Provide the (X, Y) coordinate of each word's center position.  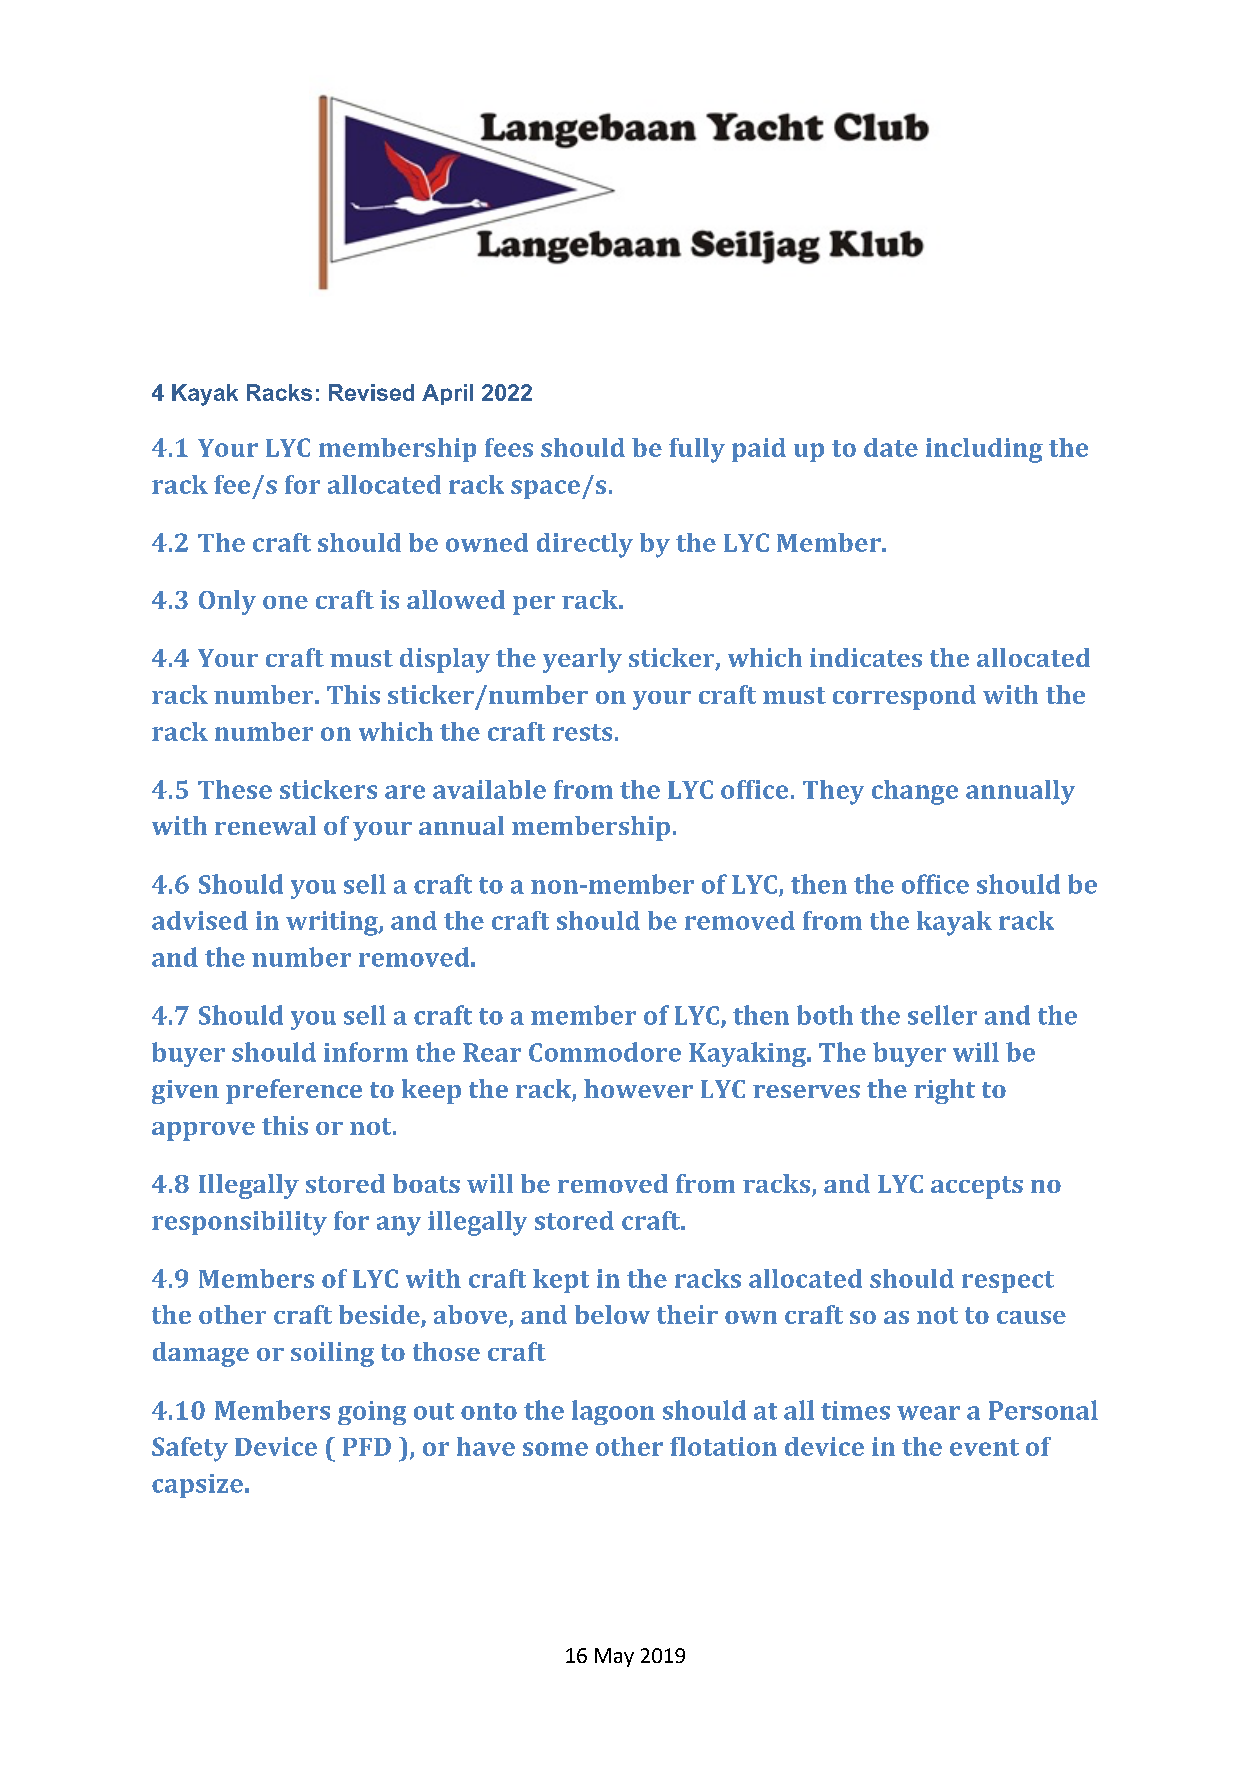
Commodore (605, 1052)
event (984, 1447)
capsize (197, 1486)
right (944, 1091)
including (984, 450)
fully (697, 450)
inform (366, 1052)
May (614, 1657)
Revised (371, 392)
